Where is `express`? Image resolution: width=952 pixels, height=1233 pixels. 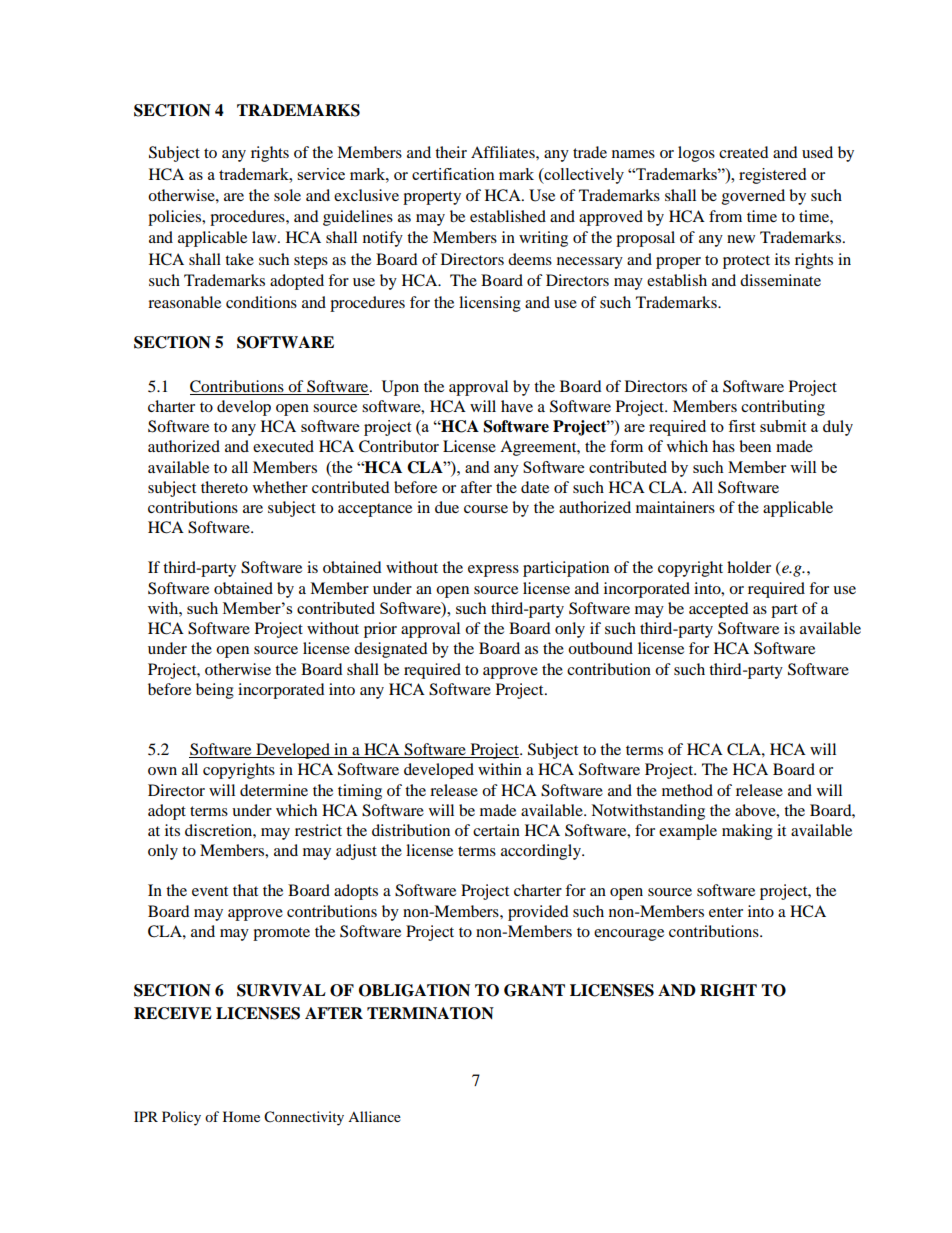 express is located at coordinates (493, 571).
